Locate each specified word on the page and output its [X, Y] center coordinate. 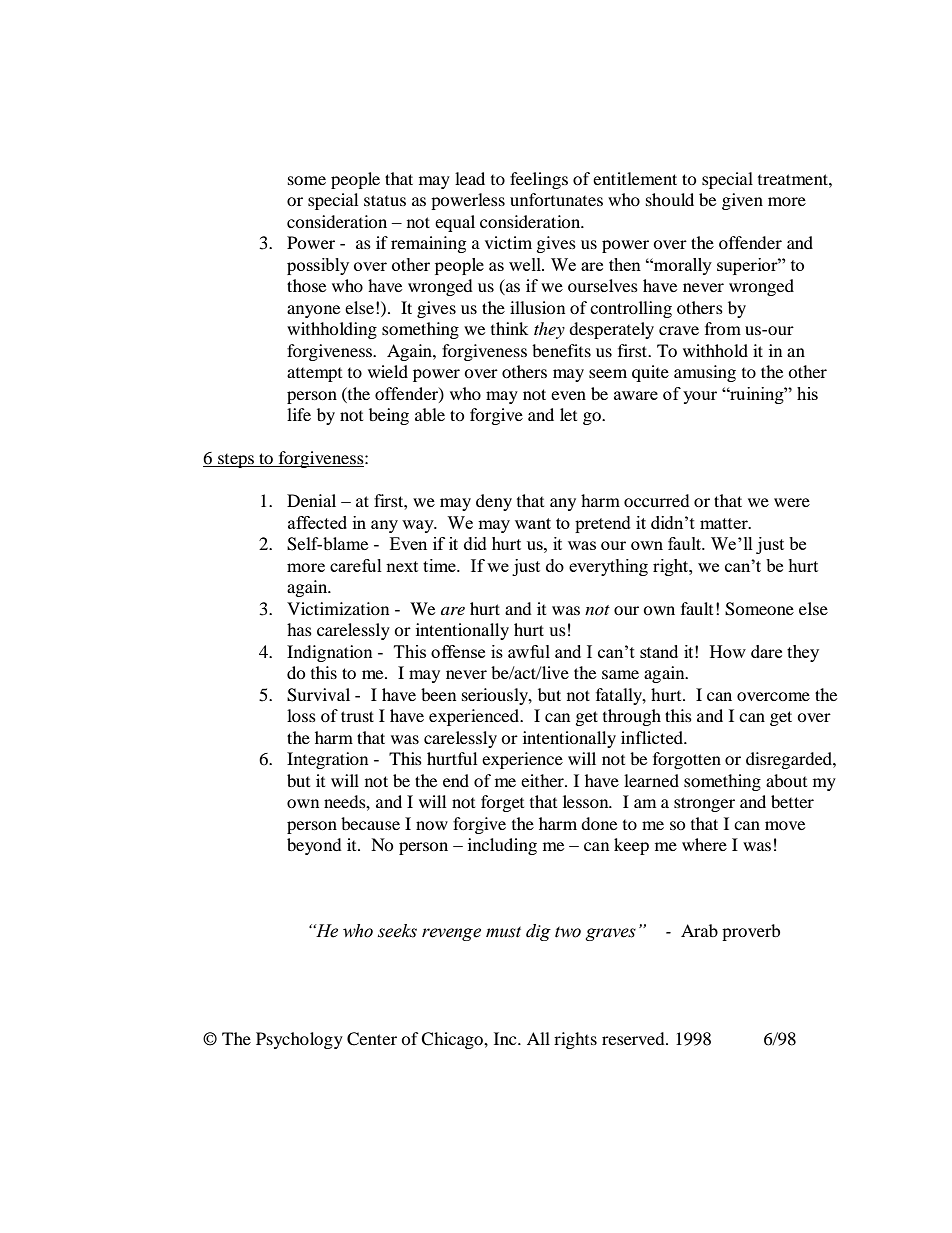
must [503, 932]
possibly [318, 266]
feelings [539, 180]
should [670, 199]
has [299, 629]
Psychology [299, 1040]
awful [529, 651]
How [728, 651]
